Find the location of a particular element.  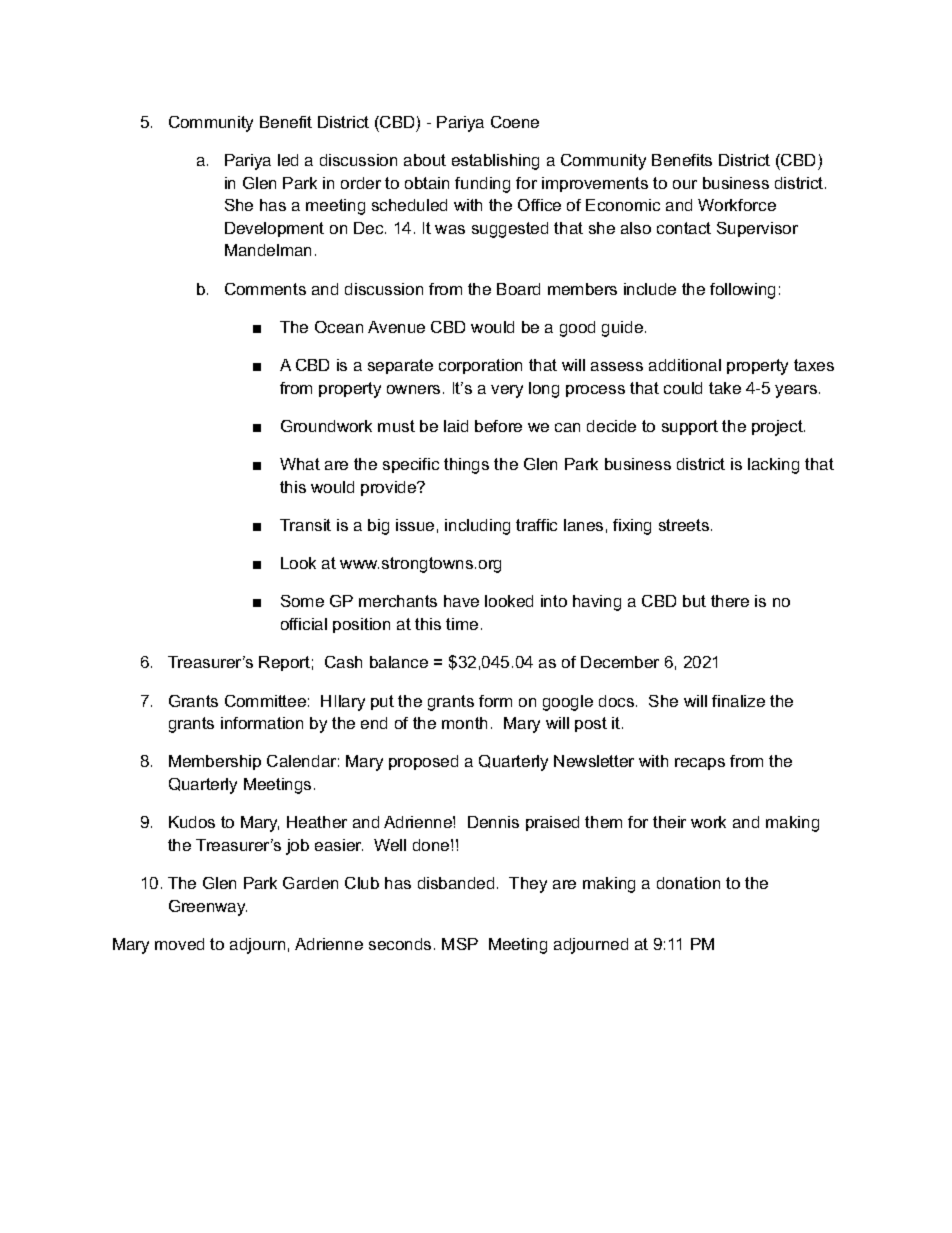

funding is located at coordinates (482, 185).
